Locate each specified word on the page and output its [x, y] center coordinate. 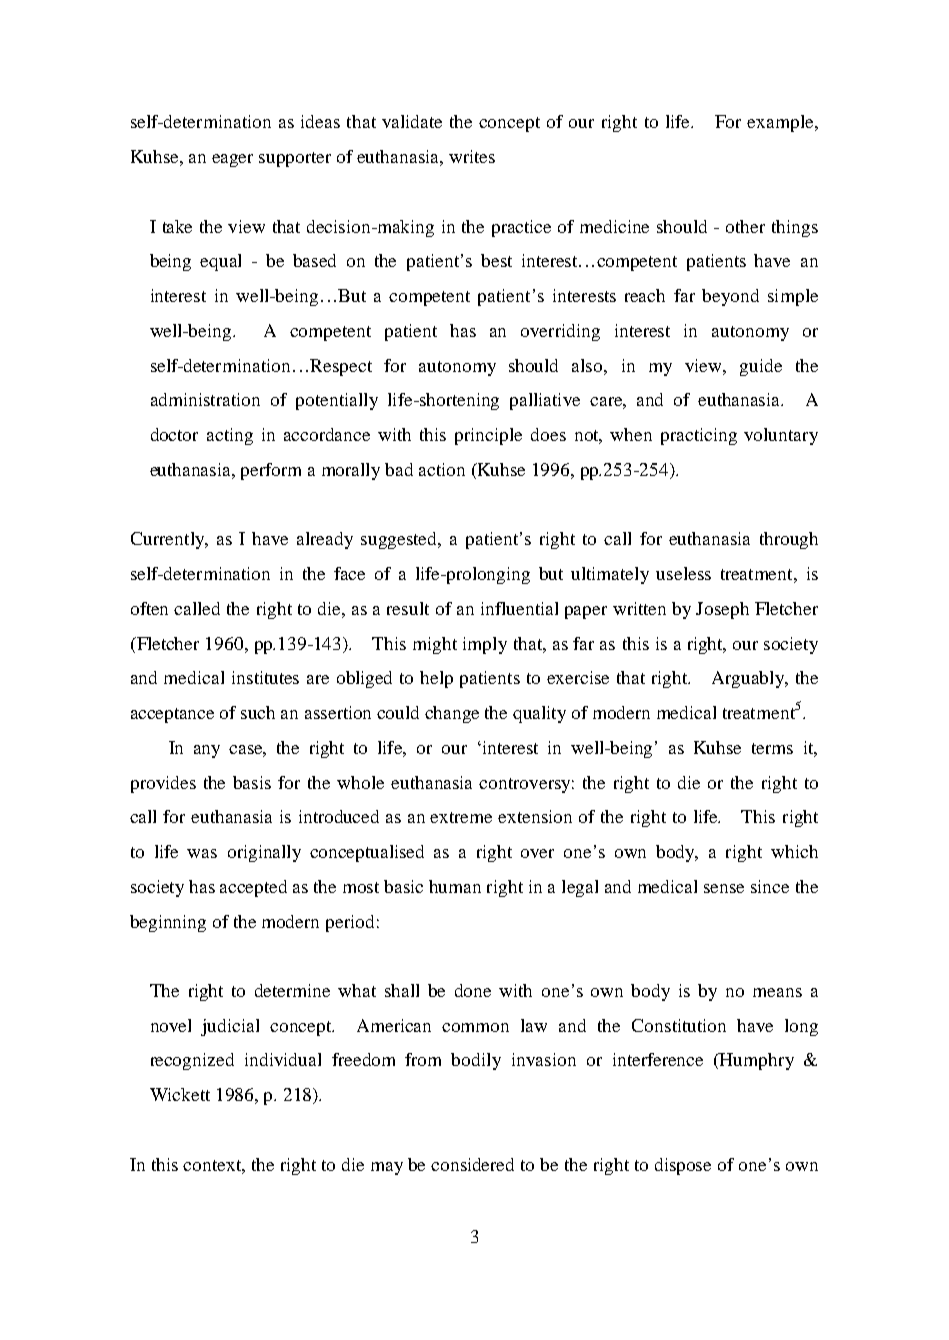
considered [472, 1164]
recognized [192, 1061]
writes [472, 156]
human [455, 886]
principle [488, 436]
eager [232, 160]
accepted [253, 888]
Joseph [722, 610]
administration [205, 399]
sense [724, 888]
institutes [265, 677]
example [781, 123]
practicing [699, 436]
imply [485, 645]
